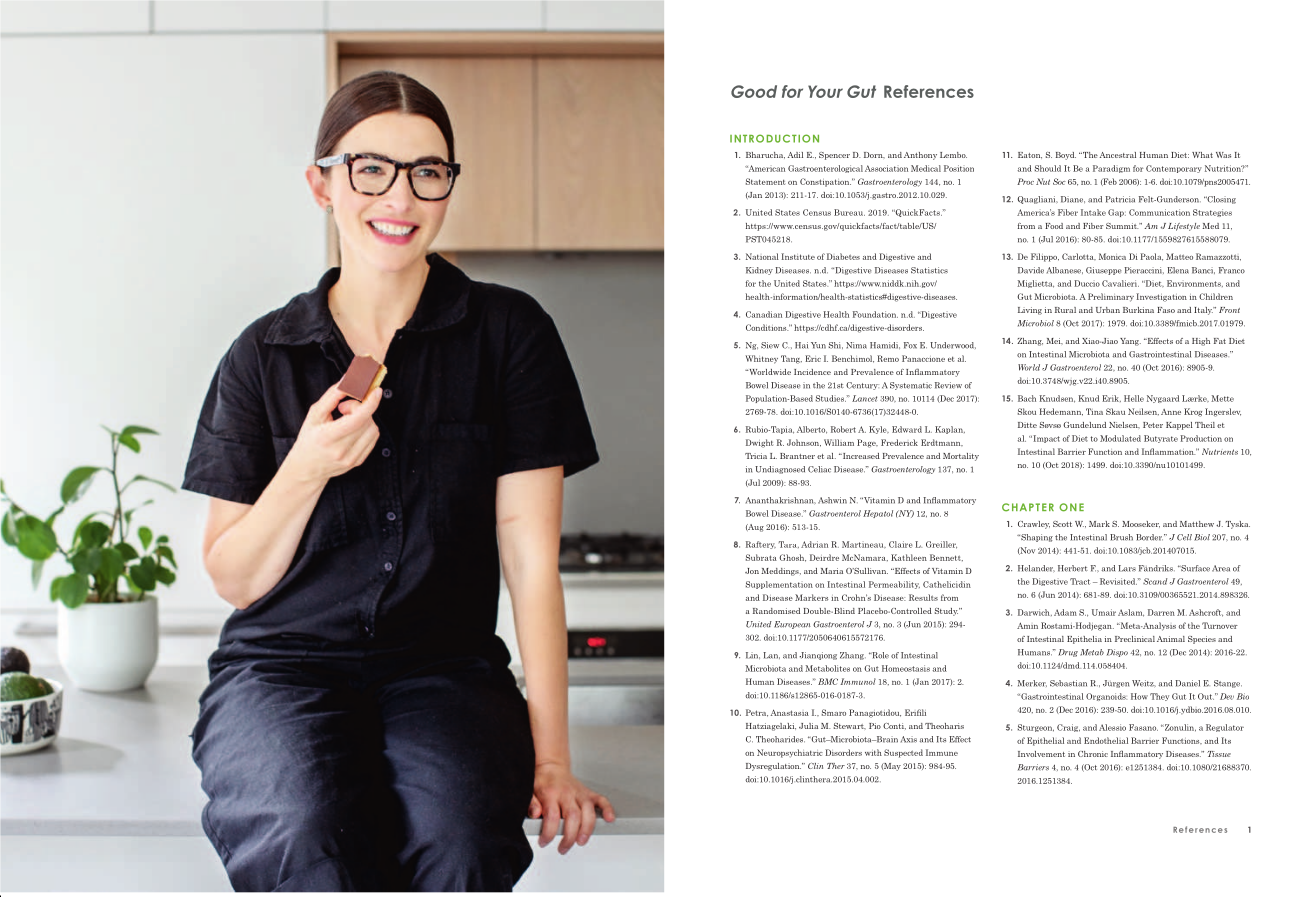 The image size is (1316, 897). I want to click on Results, so click(923, 597).
